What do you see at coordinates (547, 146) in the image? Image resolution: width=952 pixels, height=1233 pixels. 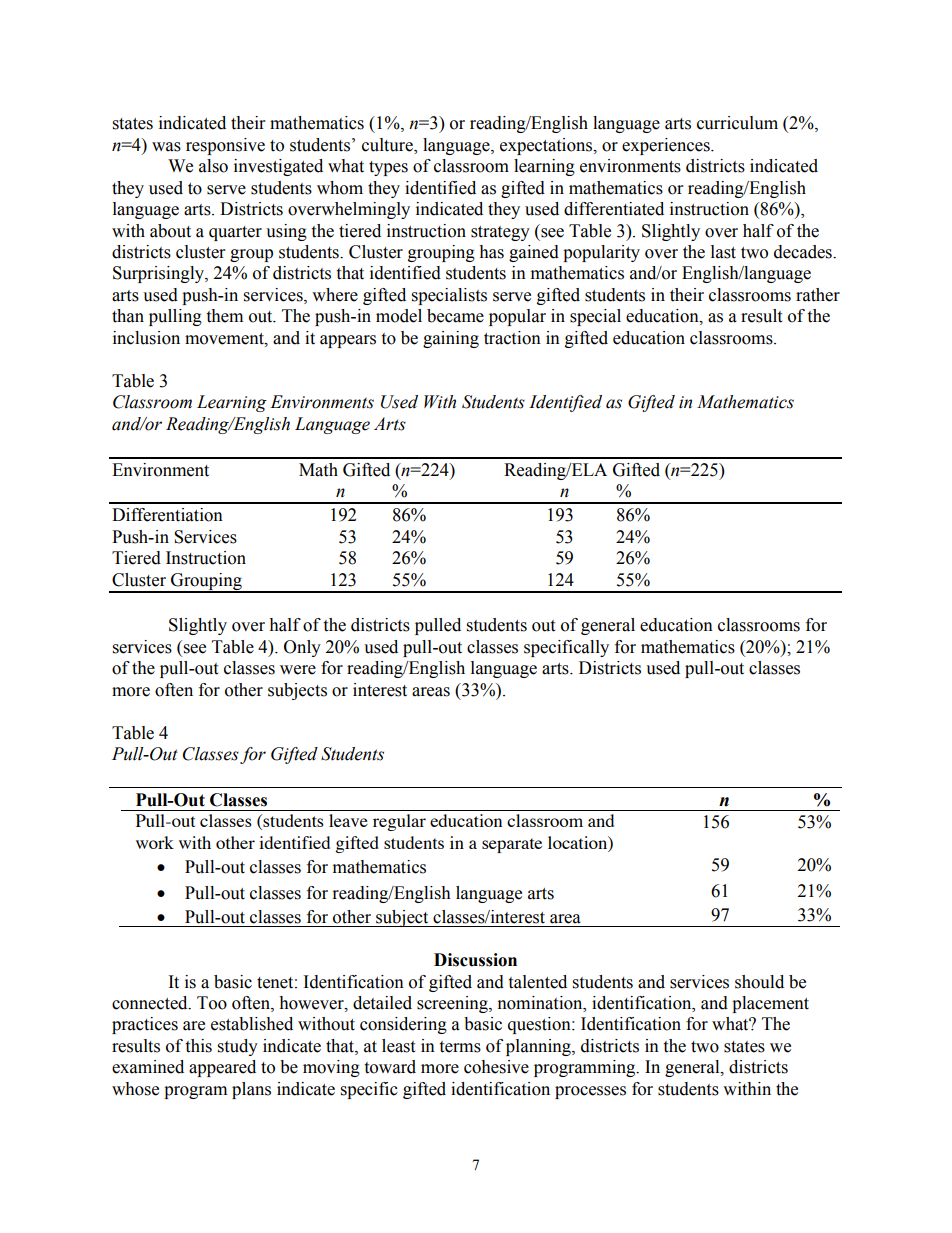 I see `expectations` at bounding box center [547, 146].
